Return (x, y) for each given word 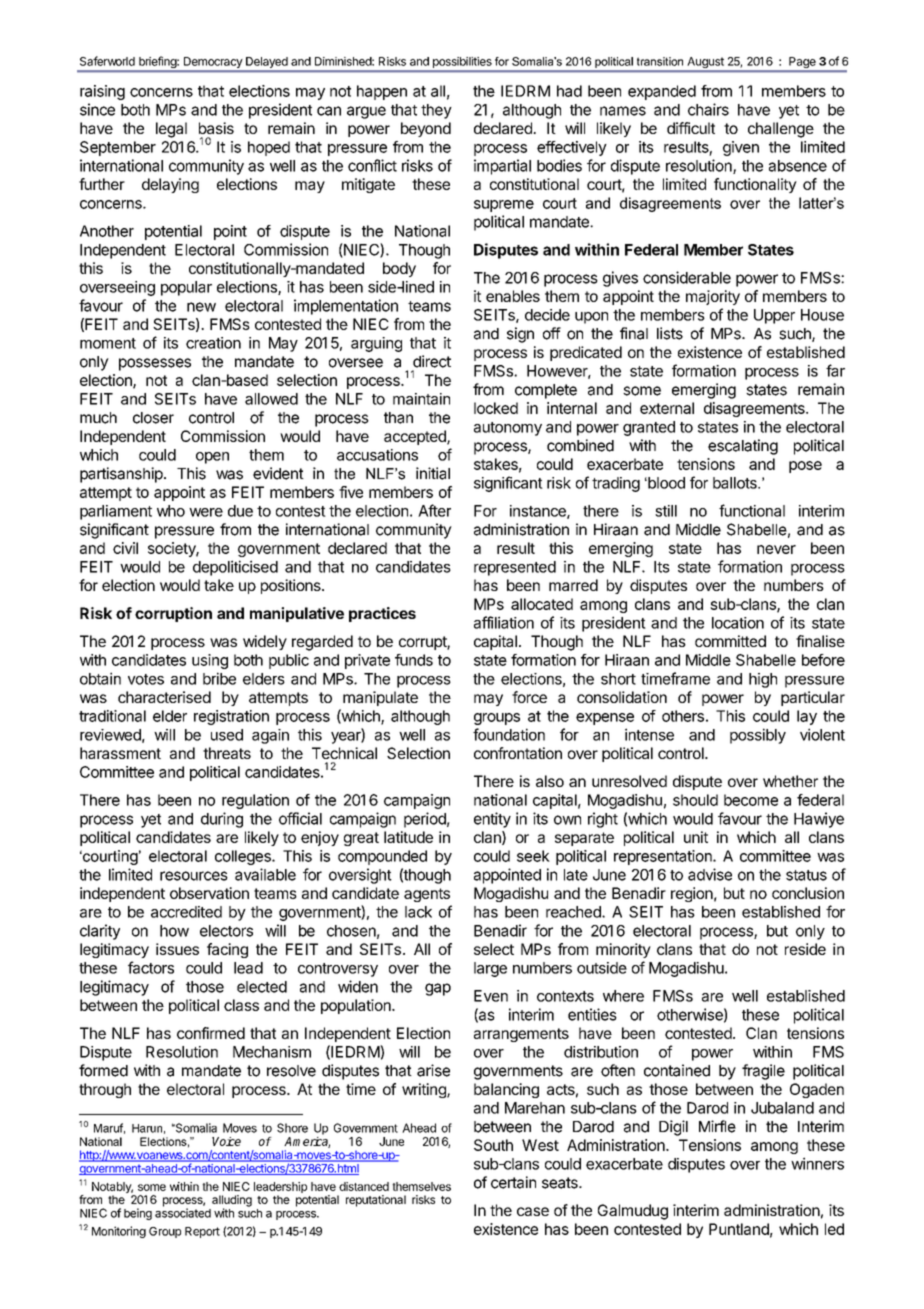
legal (171, 130)
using (210, 661)
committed (730, 641)
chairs (708, 109)
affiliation (504, 622)
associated (183, 1212)
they (436, 111)
